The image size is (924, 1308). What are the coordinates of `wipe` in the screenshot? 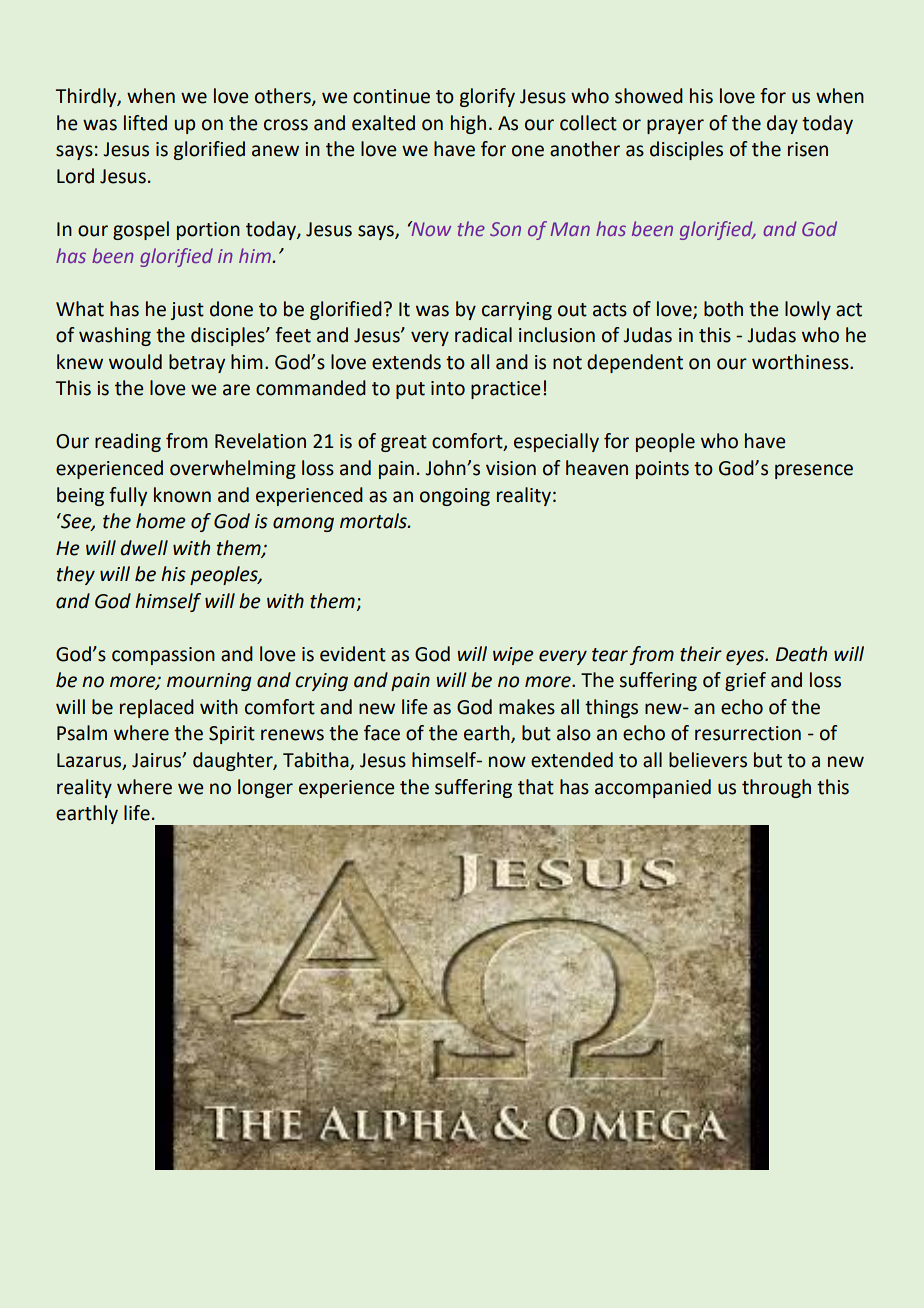 It's located at (513, 656).
